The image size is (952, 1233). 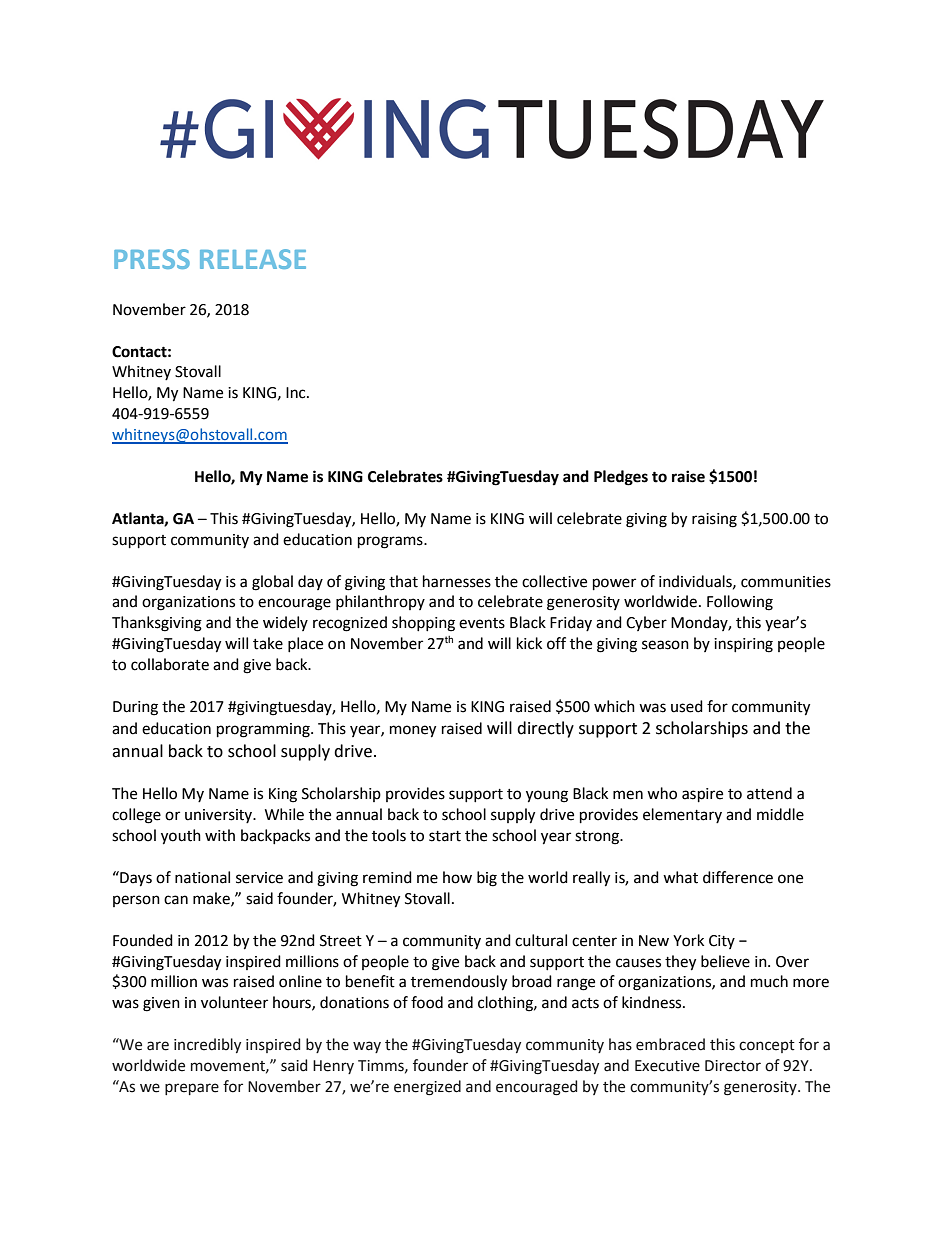 What do you see at coordinates (272, 583) in the page?
I see `global` at bounding box center [272, 583].
